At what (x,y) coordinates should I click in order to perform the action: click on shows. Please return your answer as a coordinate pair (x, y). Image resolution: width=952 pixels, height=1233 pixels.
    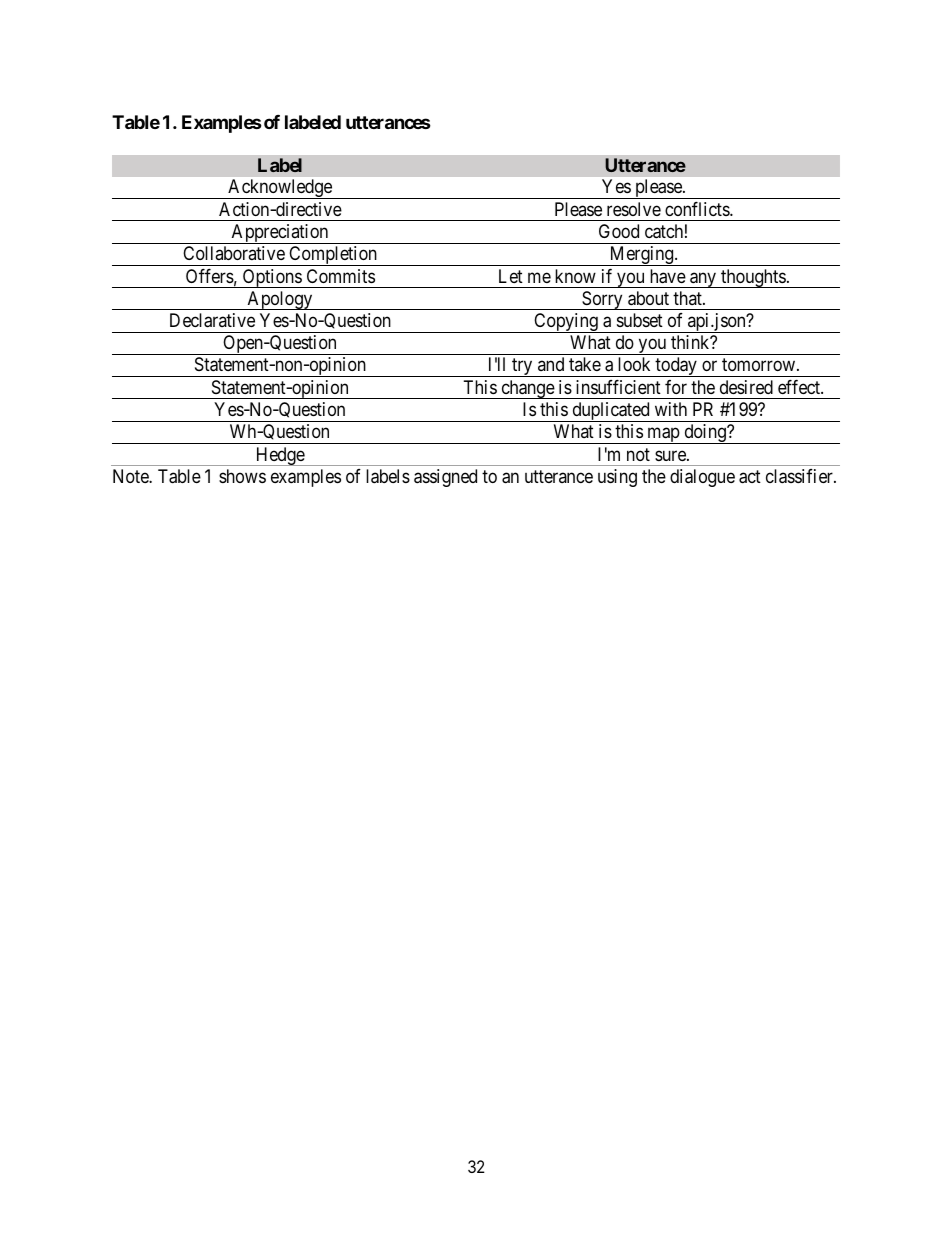
    Looking at the image, I should click on (242, 476).
